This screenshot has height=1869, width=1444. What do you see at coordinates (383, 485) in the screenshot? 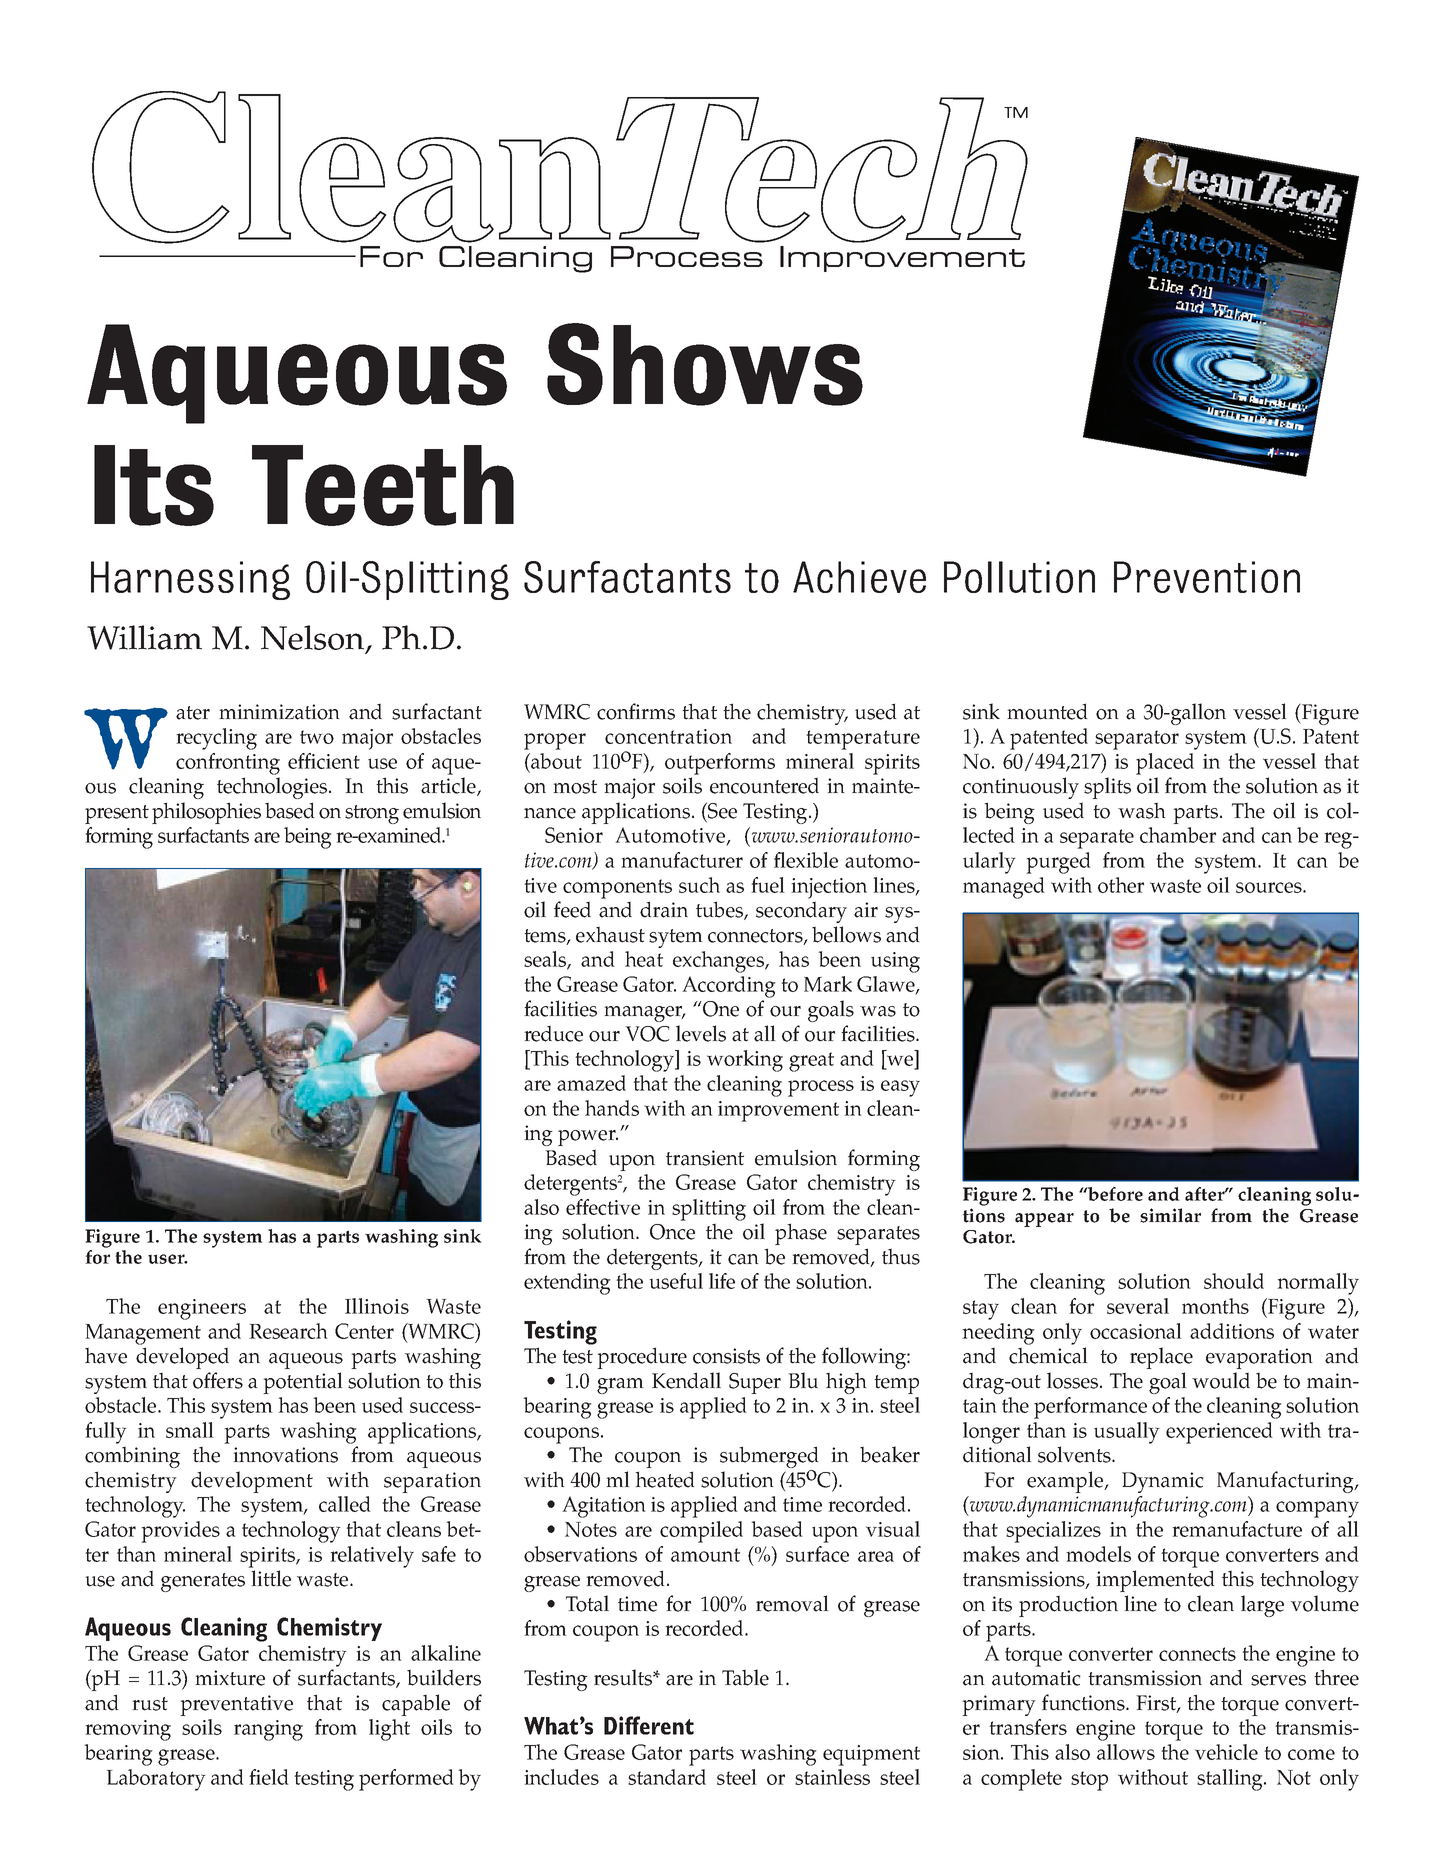
I see `Teeth` at bounding box center [383, 485].
